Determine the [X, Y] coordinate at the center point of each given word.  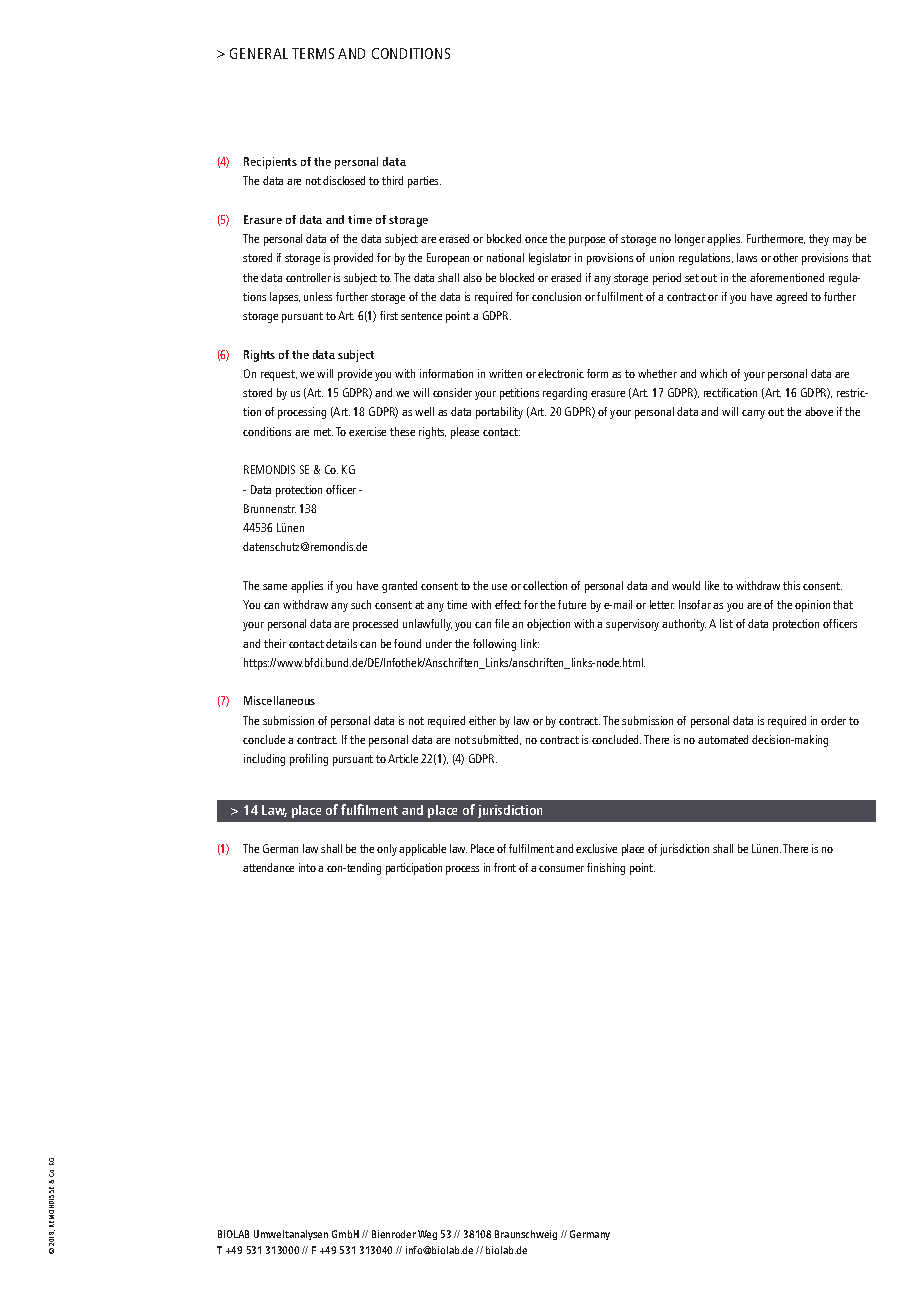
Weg [427, 1235]
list [726, 623]
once [536, 240]
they [819, 240]
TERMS [313, 53]
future [572, 604]
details [341, 643]
